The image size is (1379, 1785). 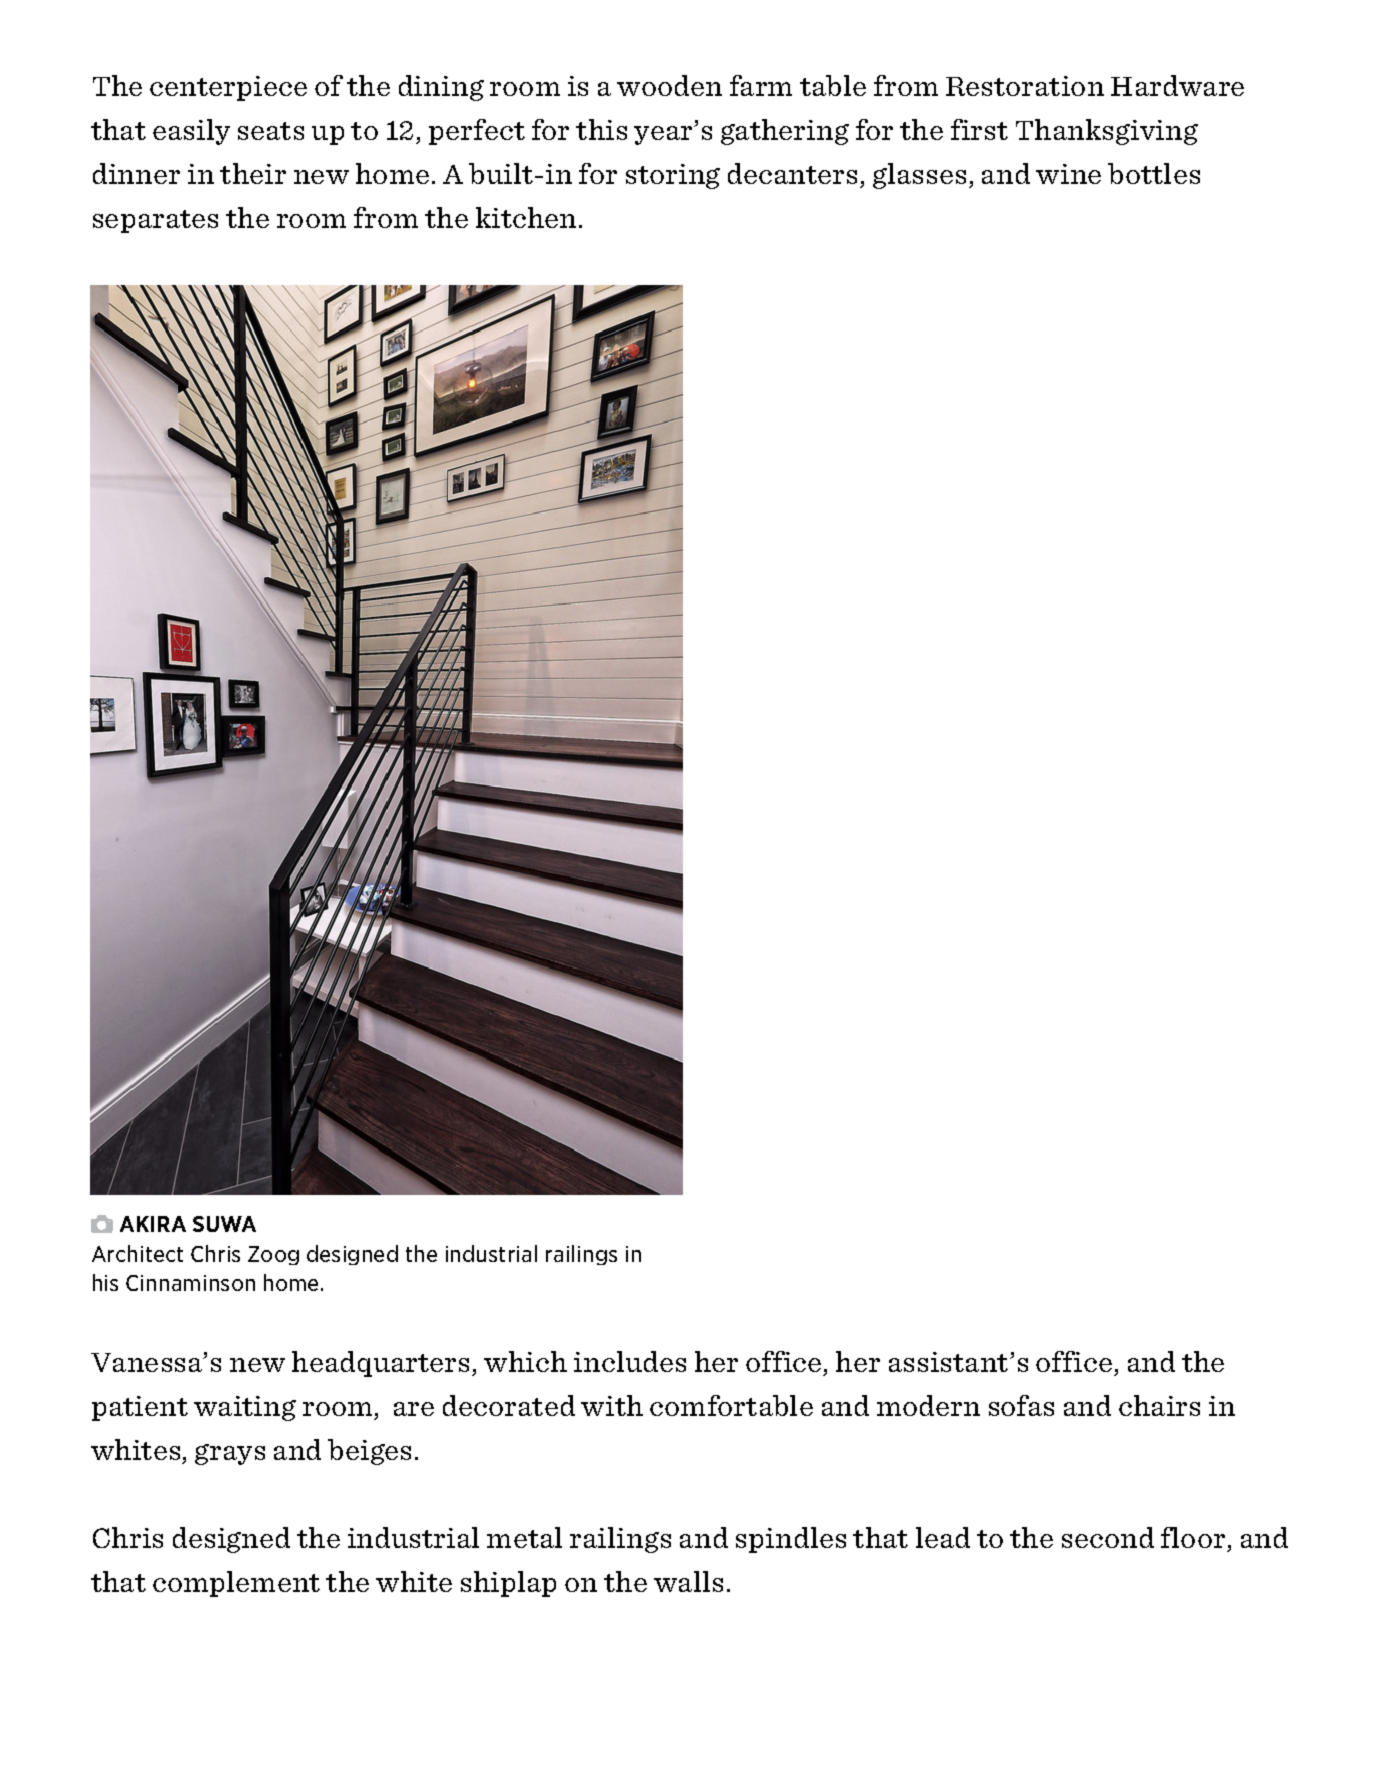 I want to click on Thanksgiving, so click(x=1107, y=132).
